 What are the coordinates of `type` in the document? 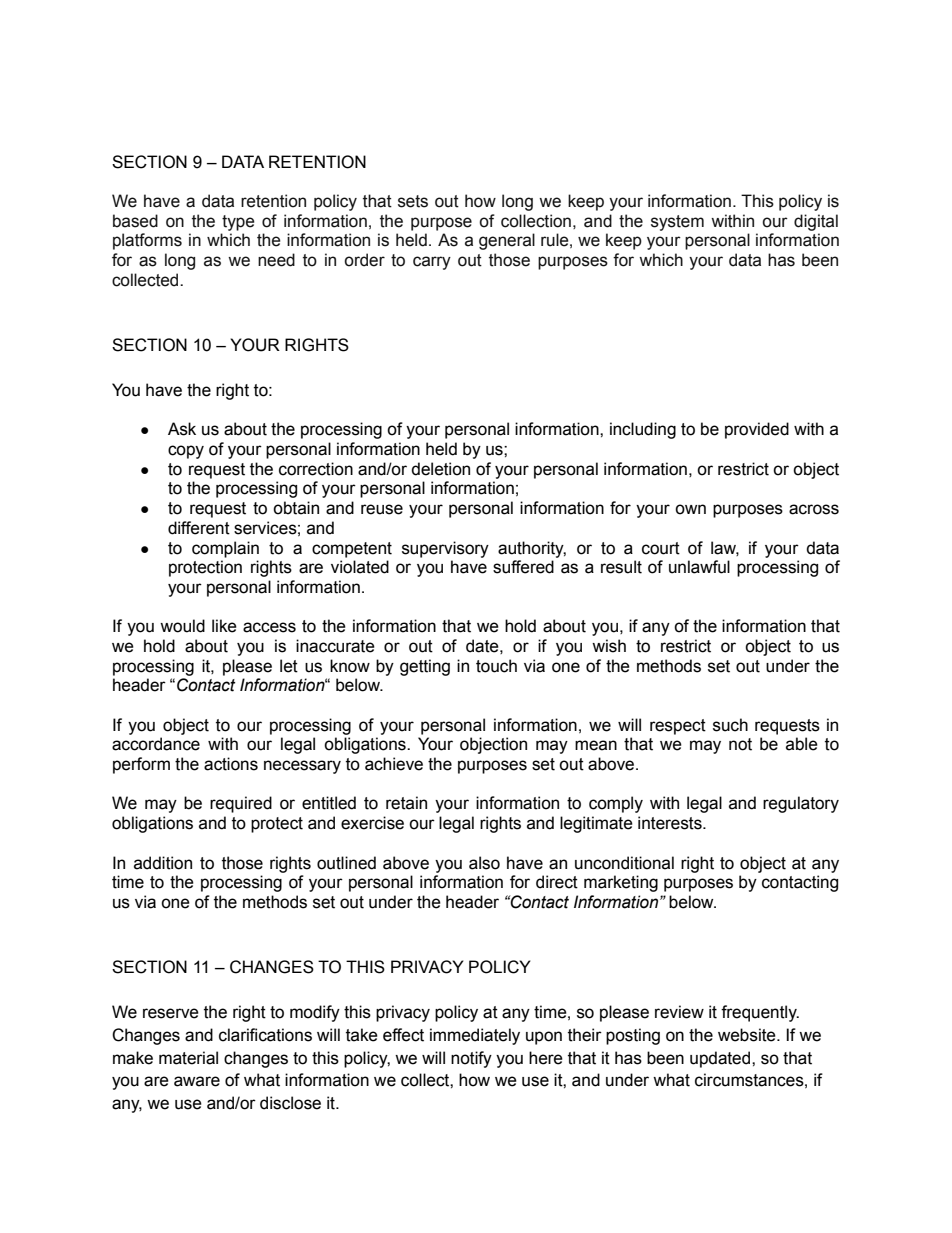 It's located at (238, 223).
